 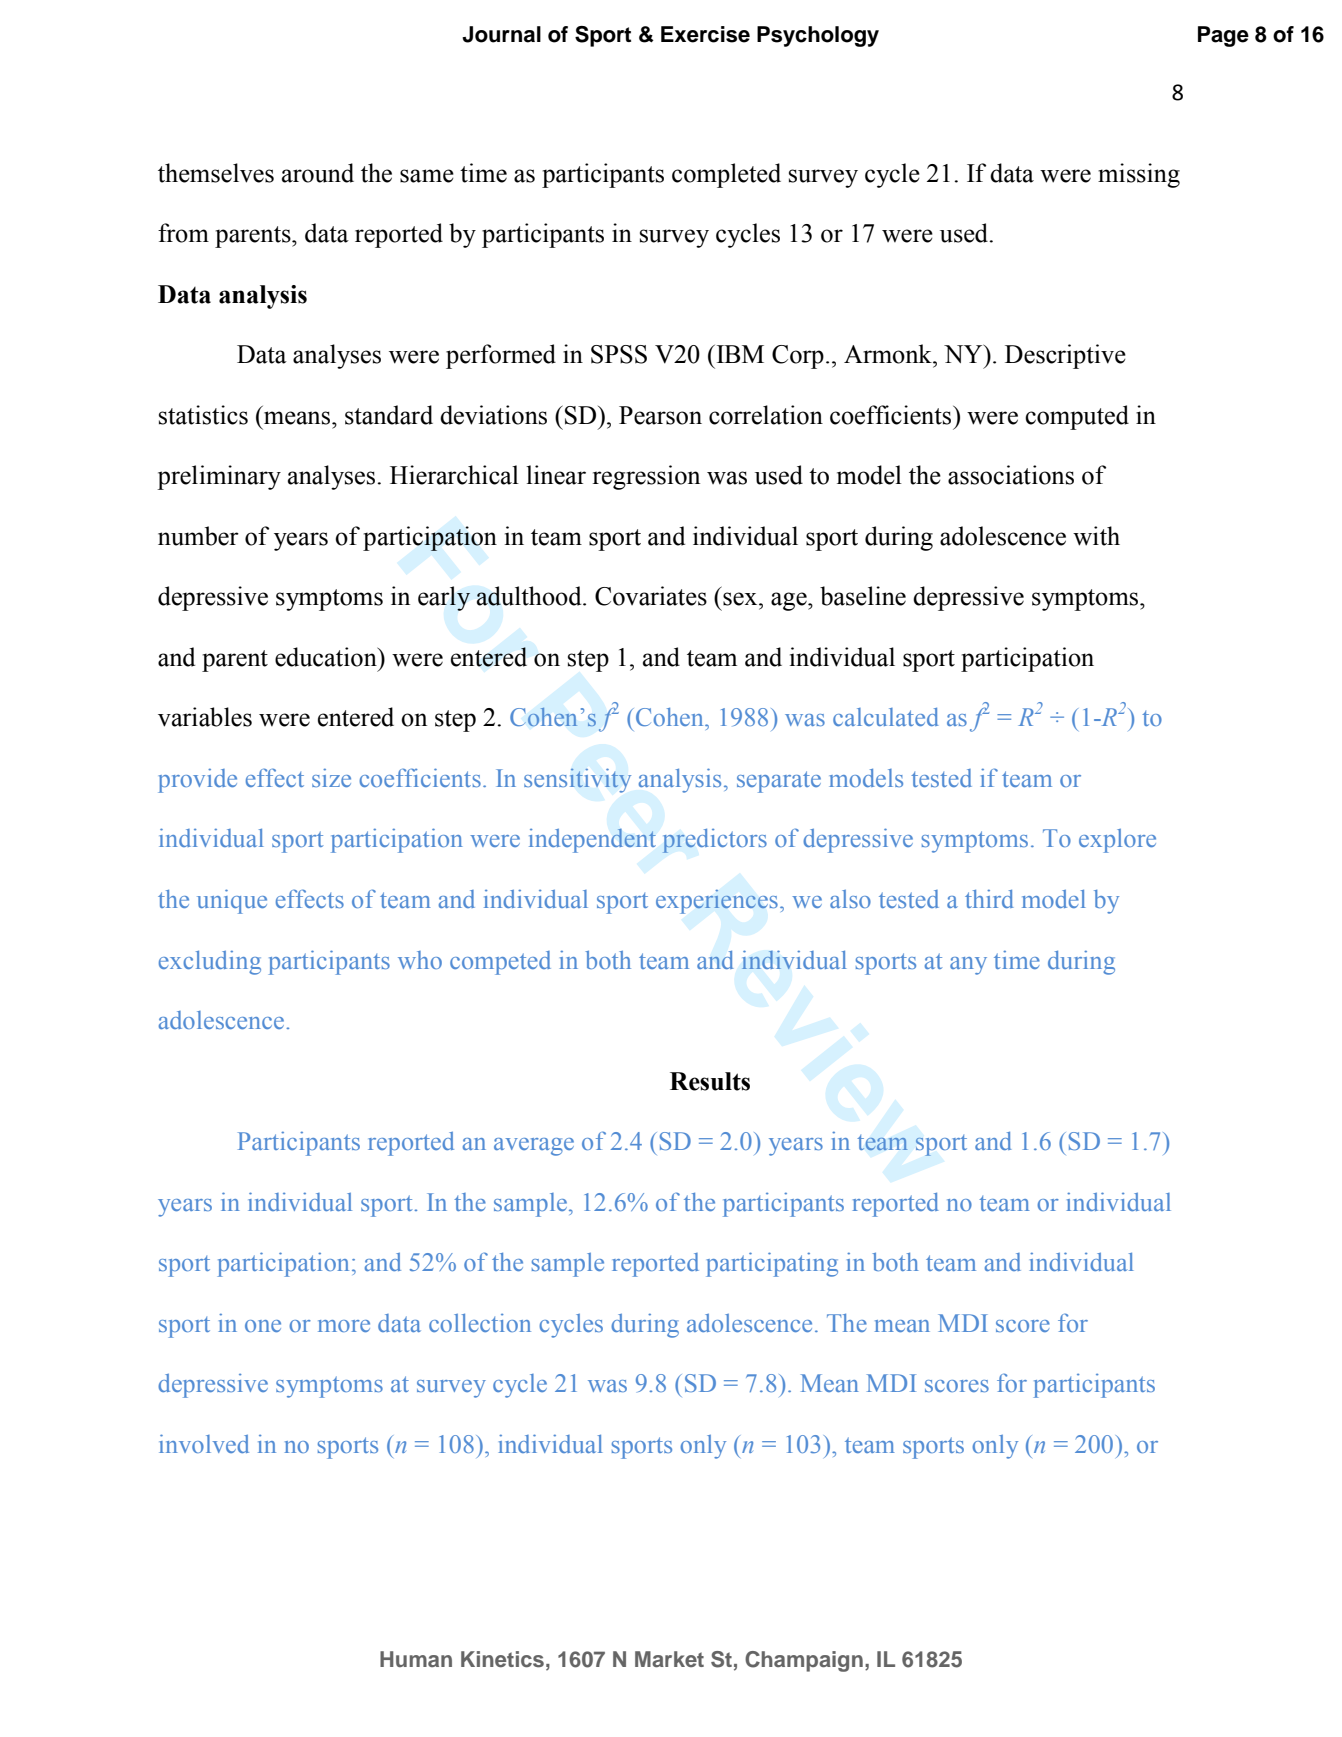 I want to click on around, so click(x=318, y=173).
